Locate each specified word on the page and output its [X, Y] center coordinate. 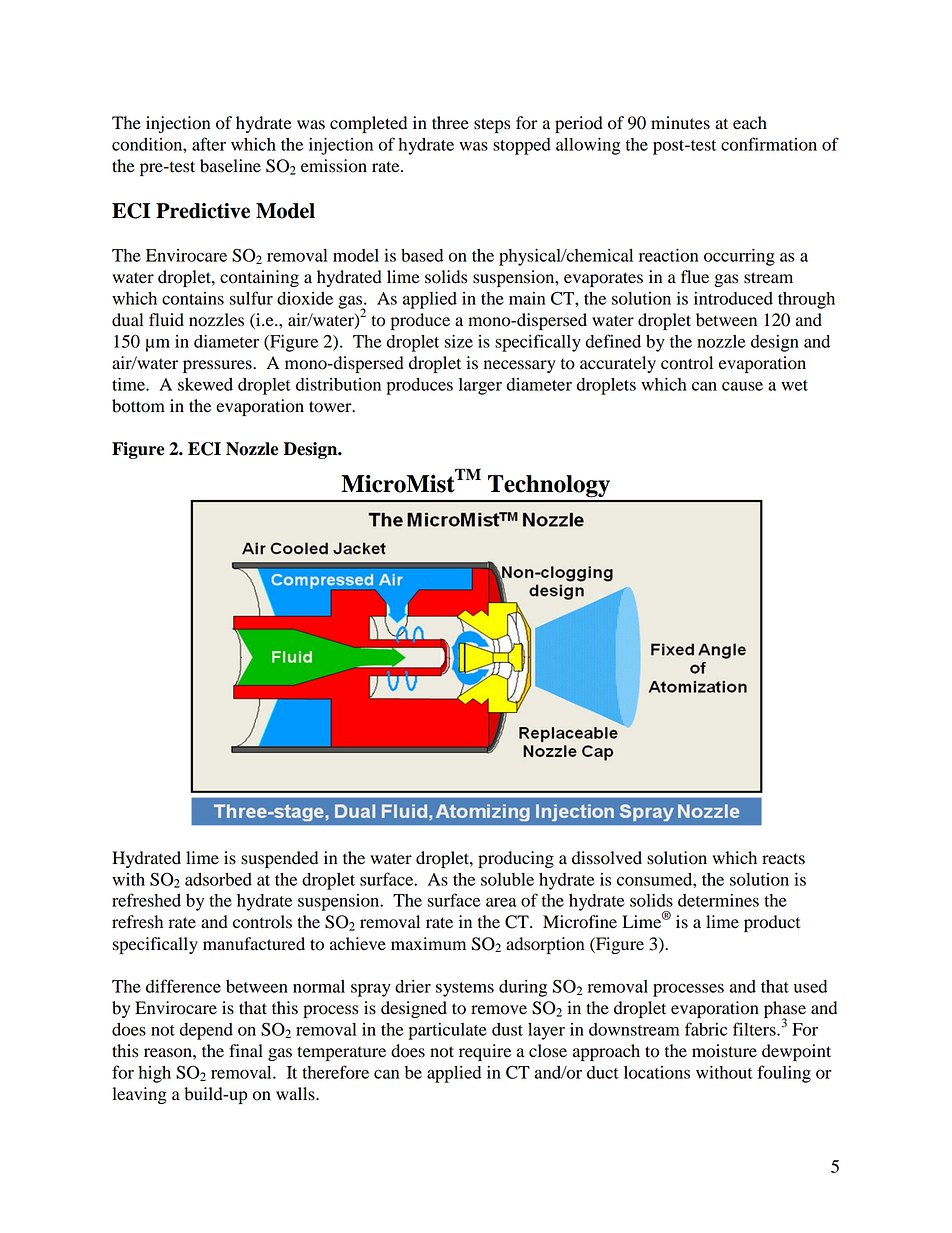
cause [742, 386]
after [209, 144]
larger [480, 386]
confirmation [769, 144]
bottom [138, 406]
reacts [783, 859]
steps [492, 125]
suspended [279, 859]
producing [516, 859]
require [485, 1052]
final [246, 1051]
